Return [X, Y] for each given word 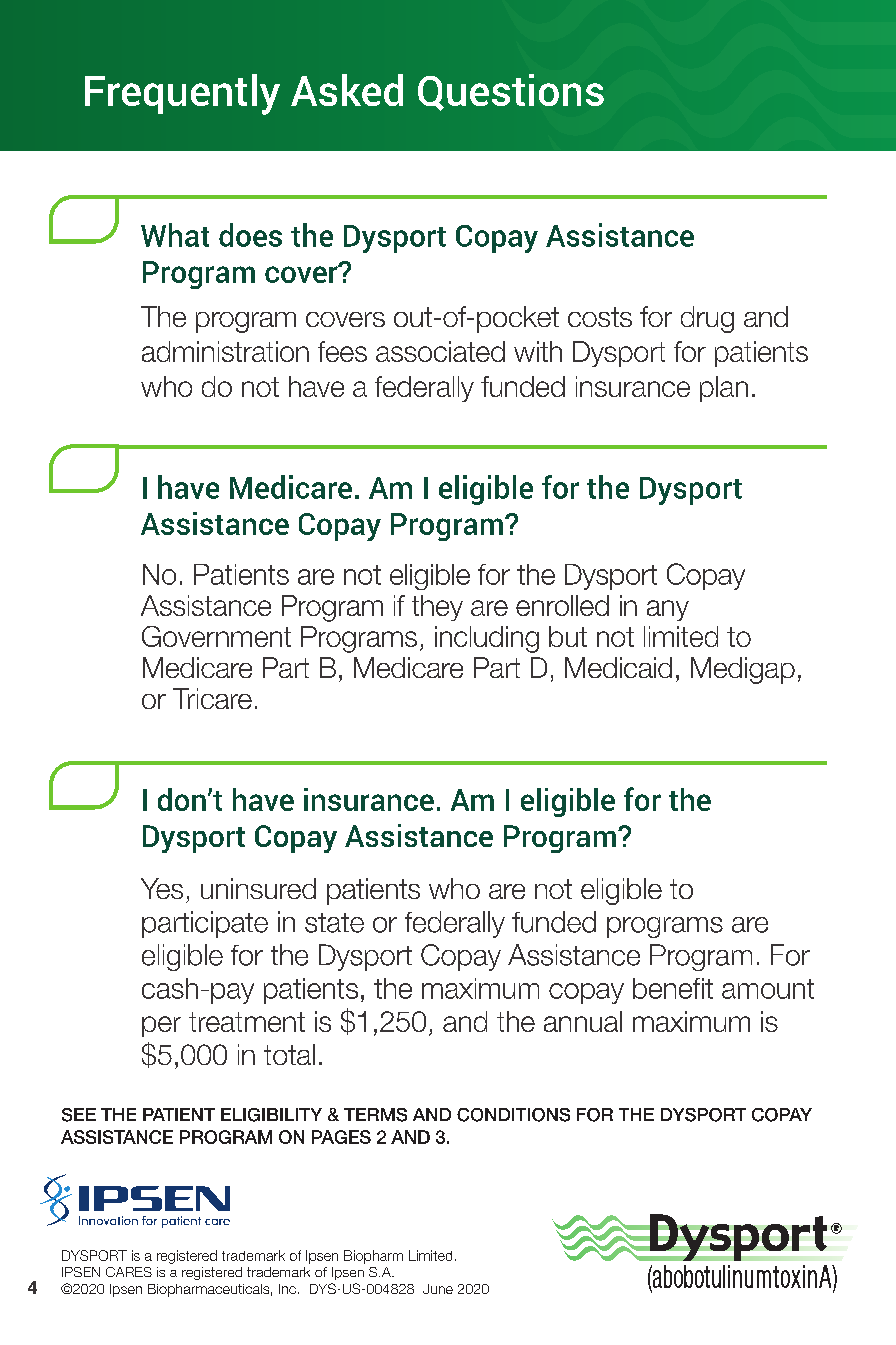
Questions [511, 92]
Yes [162, 888]
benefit [673, 988]
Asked [347, 90]
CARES [129, 1272]
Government [216, 636]
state [334, 923]
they [437, 608]
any [668, 610]
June [438, 1289]
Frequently [182, 94]
